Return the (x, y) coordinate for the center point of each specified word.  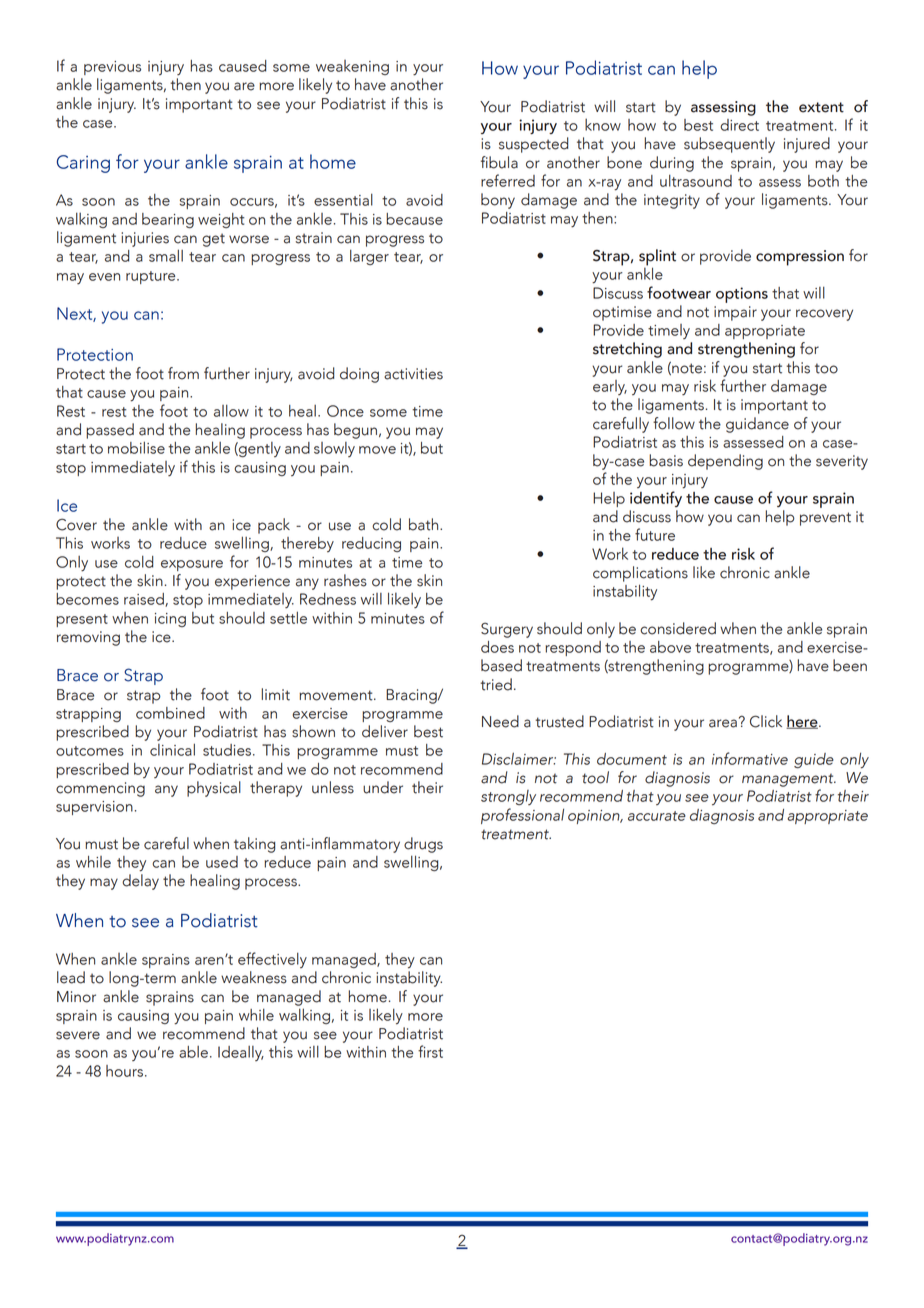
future (655, 534)
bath (425, 524)
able (193, 1052)
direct (739, 125)
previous (112, 68)
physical (214, 789)
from (183, 373)
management (789, 780)
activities (413, 374)
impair (735, 313)
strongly (508, 797)
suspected (534, 145)
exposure (192, 565)
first (430, 1051)
